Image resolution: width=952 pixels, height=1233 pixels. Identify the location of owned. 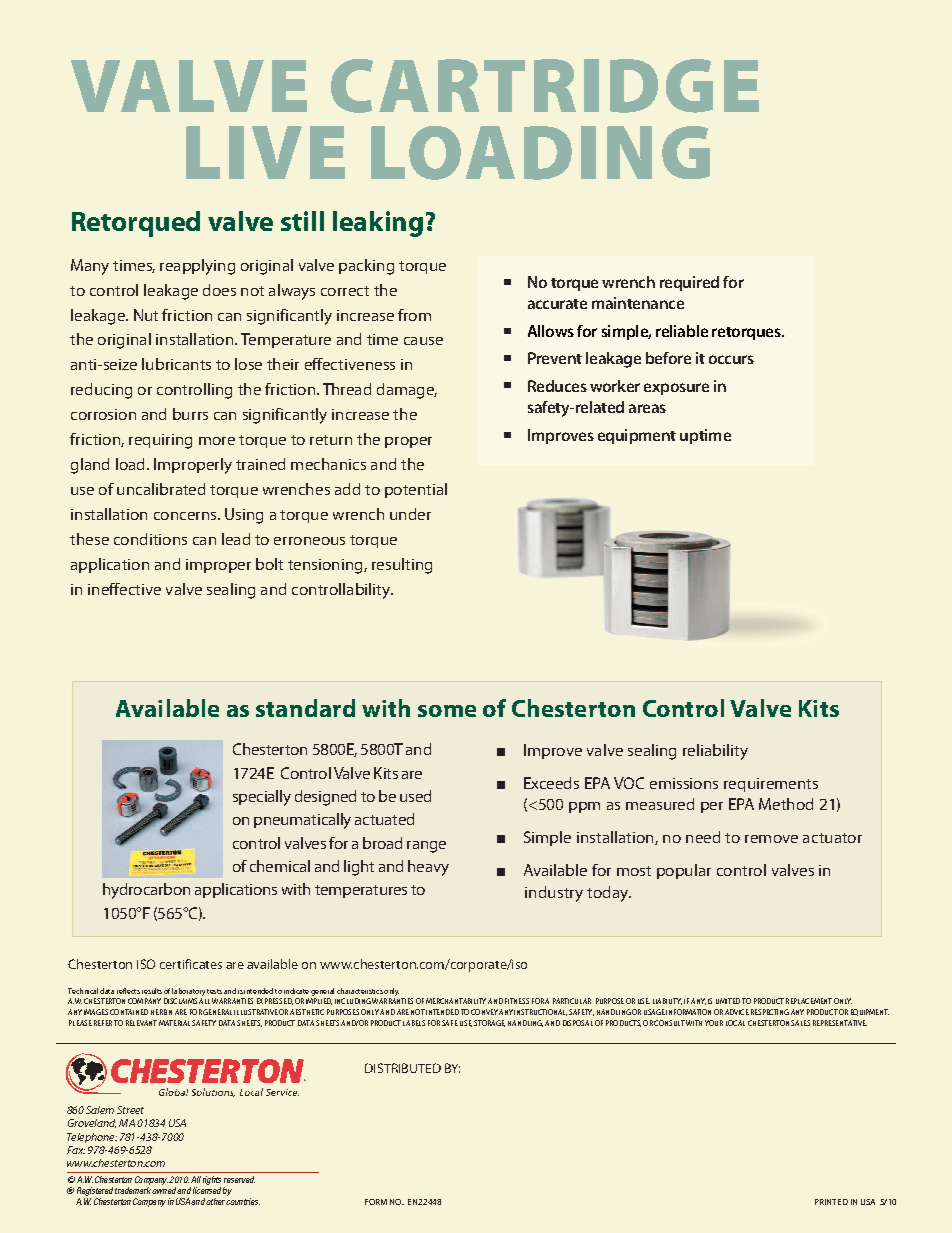
(164, 1190).
